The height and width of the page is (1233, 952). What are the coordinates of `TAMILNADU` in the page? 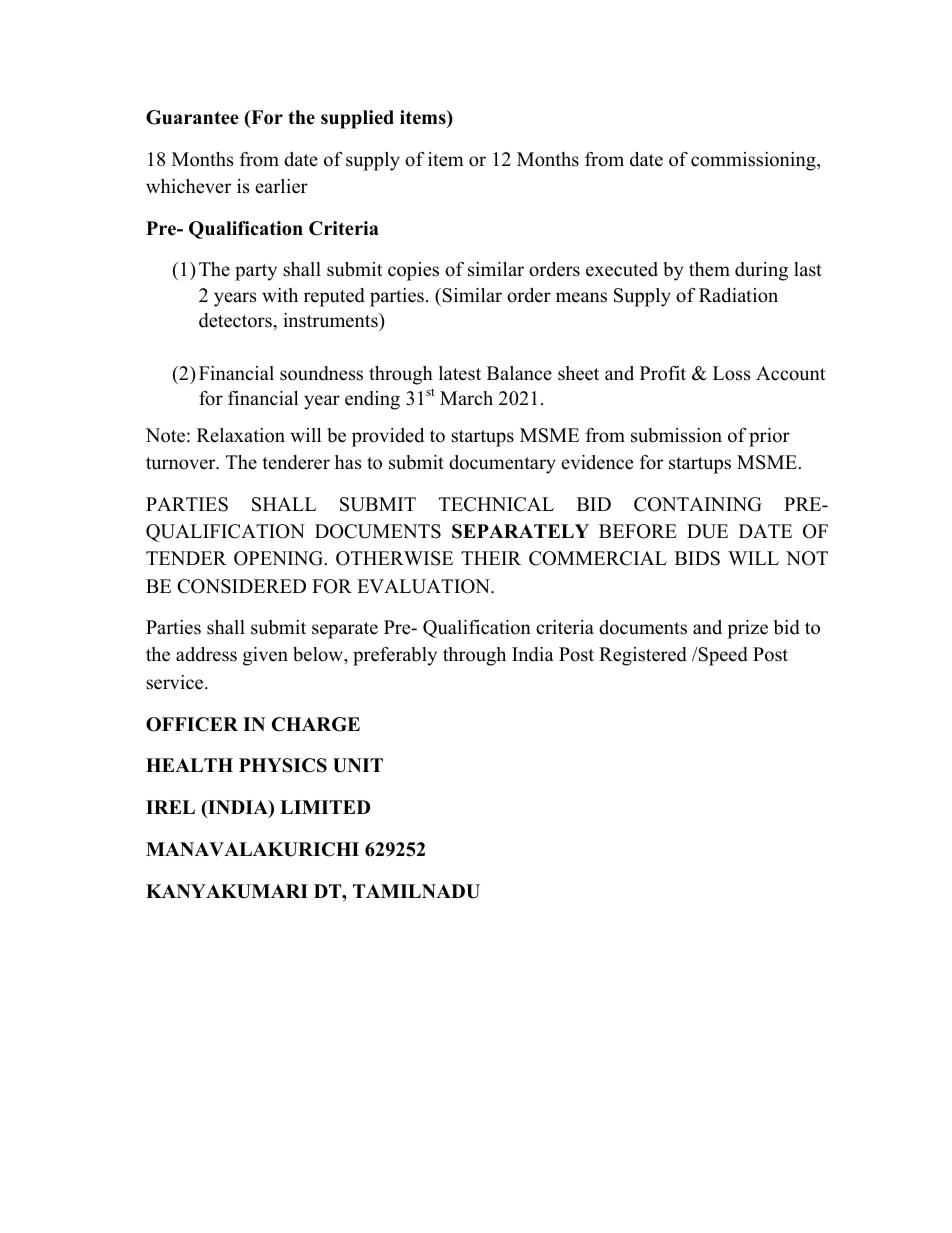 It's located at (416, 891).
